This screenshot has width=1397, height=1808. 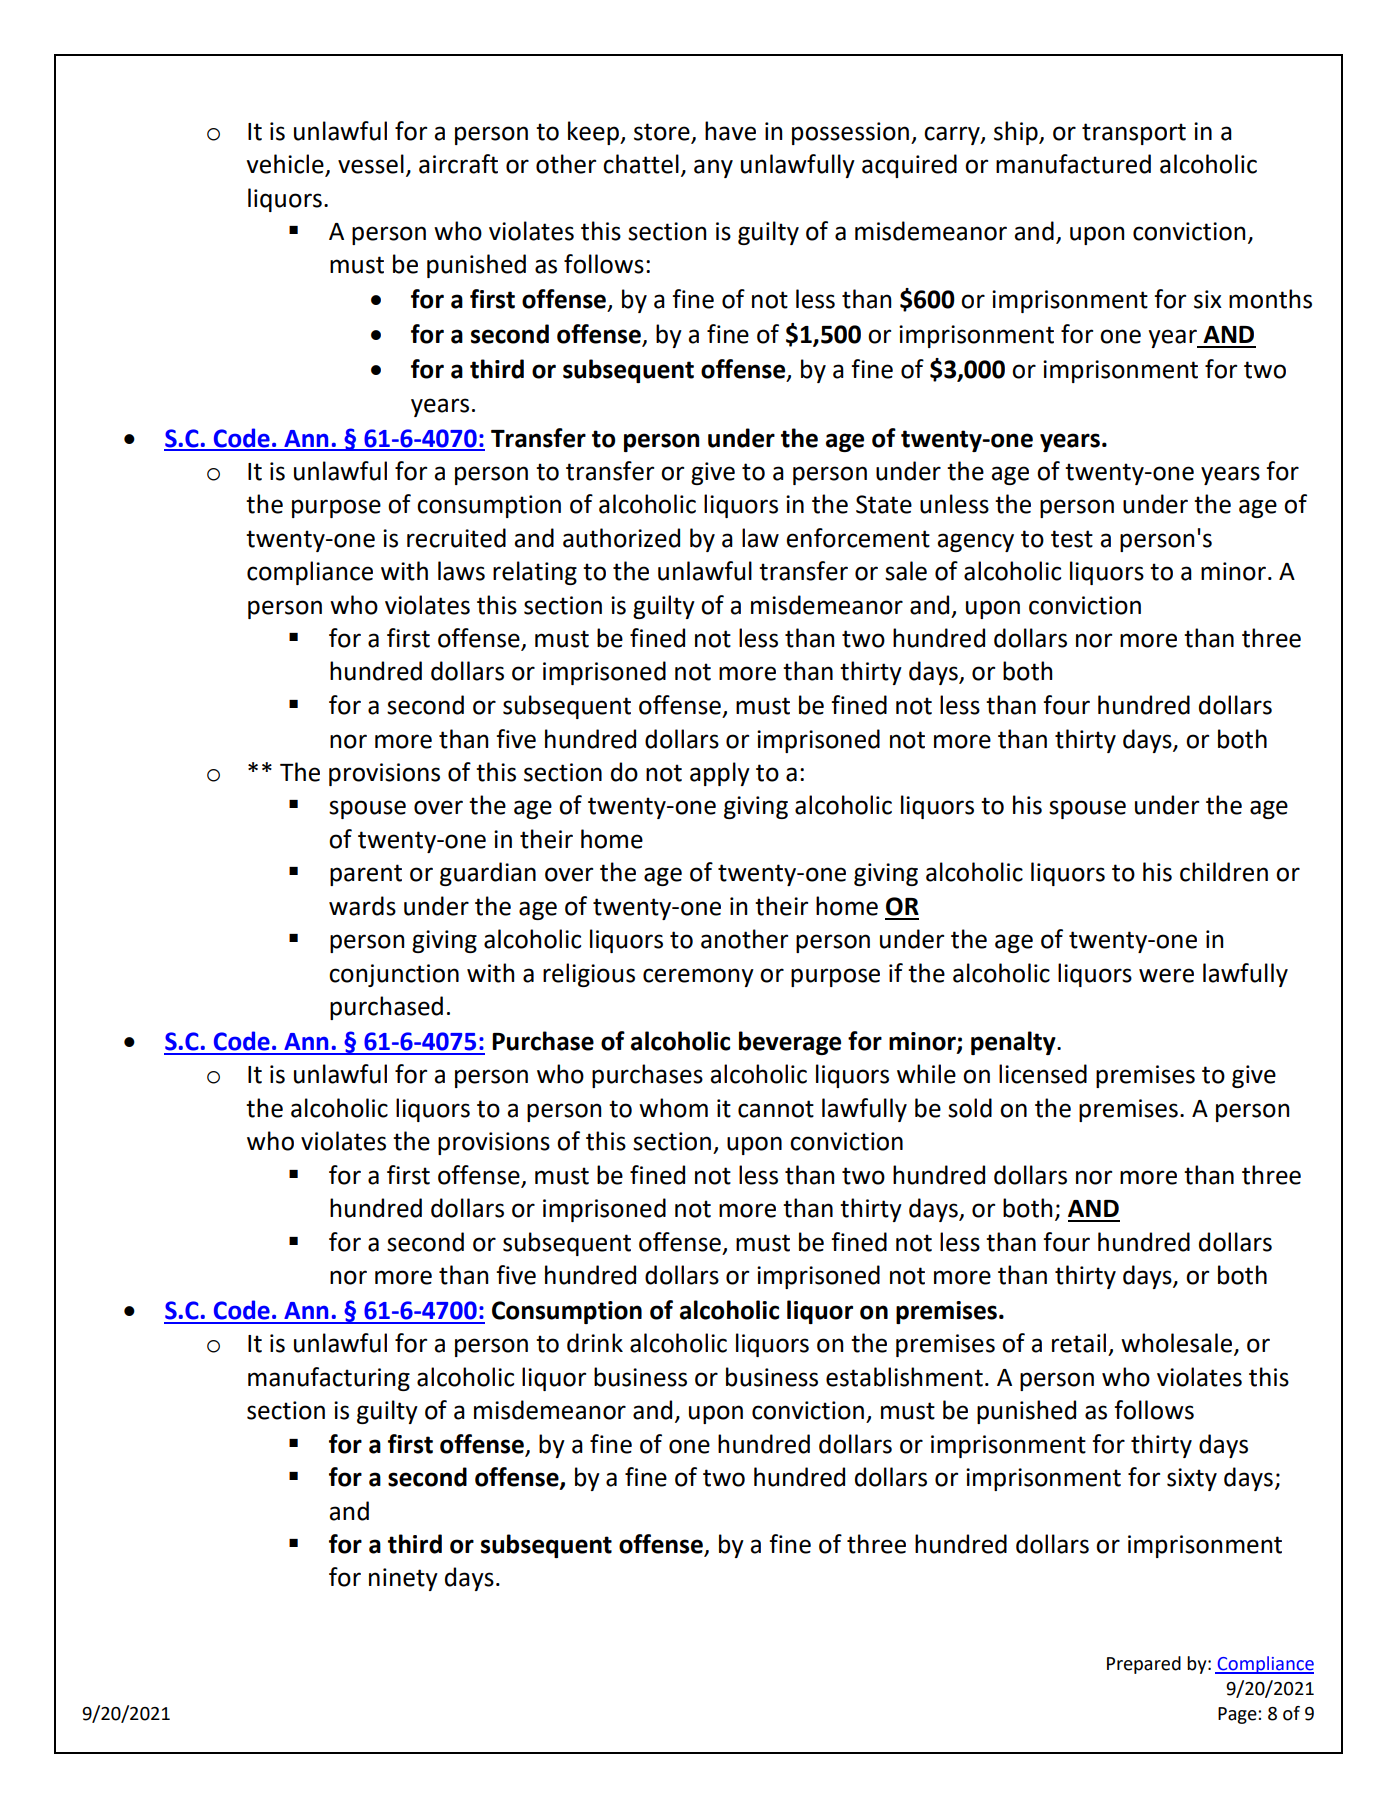 What do you see at coordinates (1134, 134) in the screenshot?
I see `transport` at bounding box center [1134, 134].
